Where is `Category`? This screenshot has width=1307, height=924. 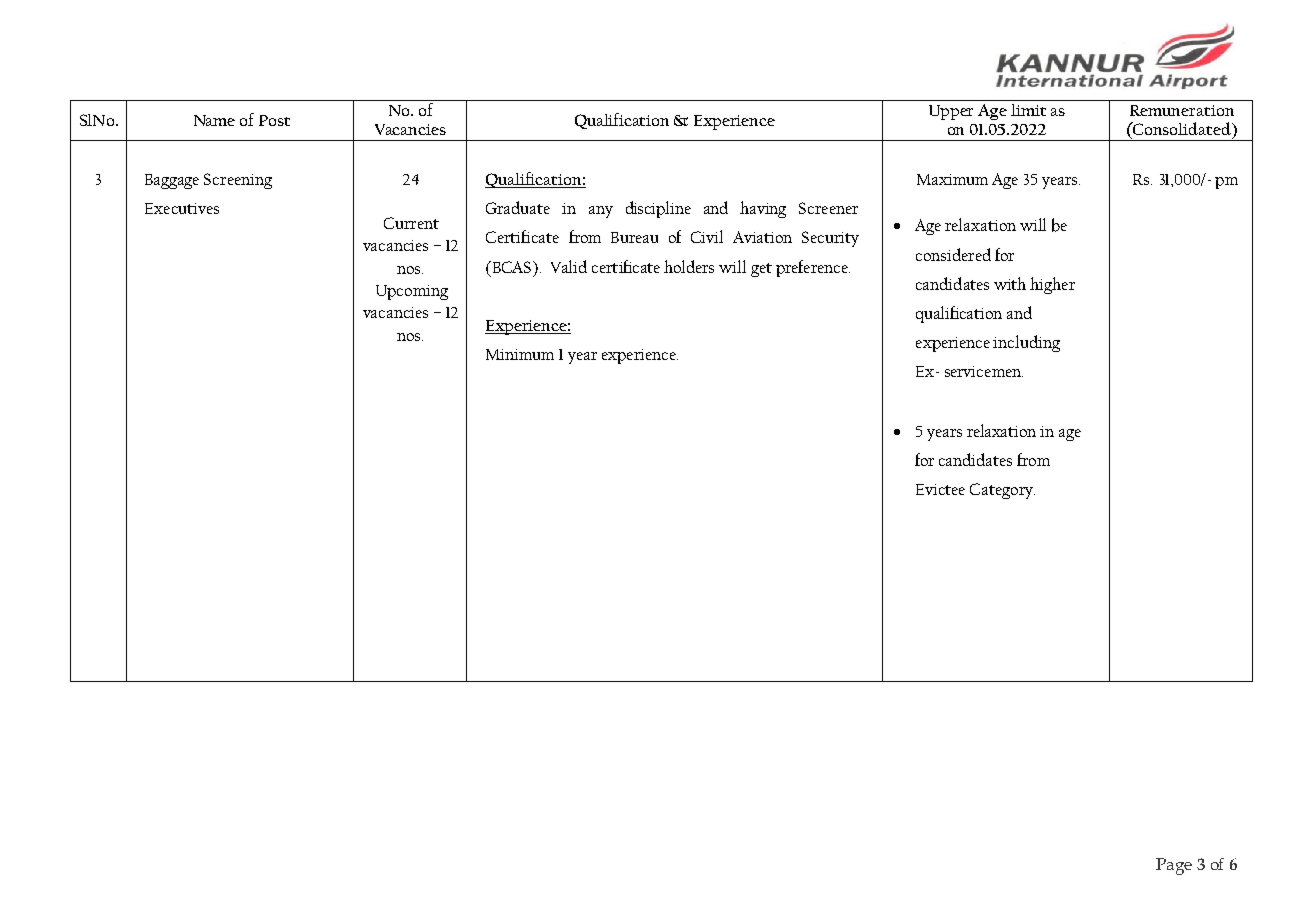 Category is located at coordinates (1002, 491).
